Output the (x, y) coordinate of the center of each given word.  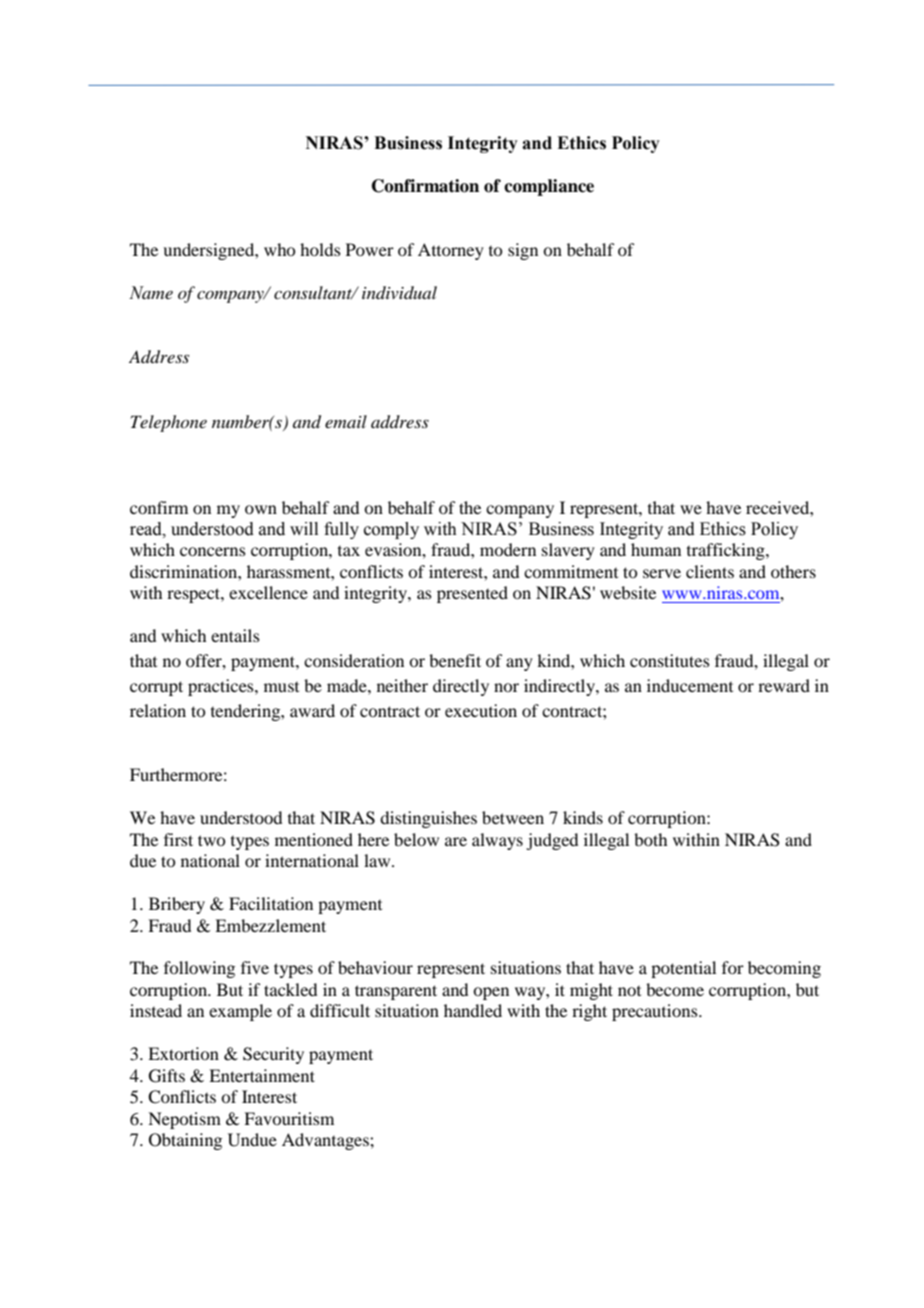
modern (508, 549)
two (211, 840)
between (513, 817)
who (279, 249)
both (650, 839)
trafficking (727, 551)
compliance (549, 187)
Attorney (451, 251)
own (261, 509)
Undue (252, 1140)
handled (473, 1010)
